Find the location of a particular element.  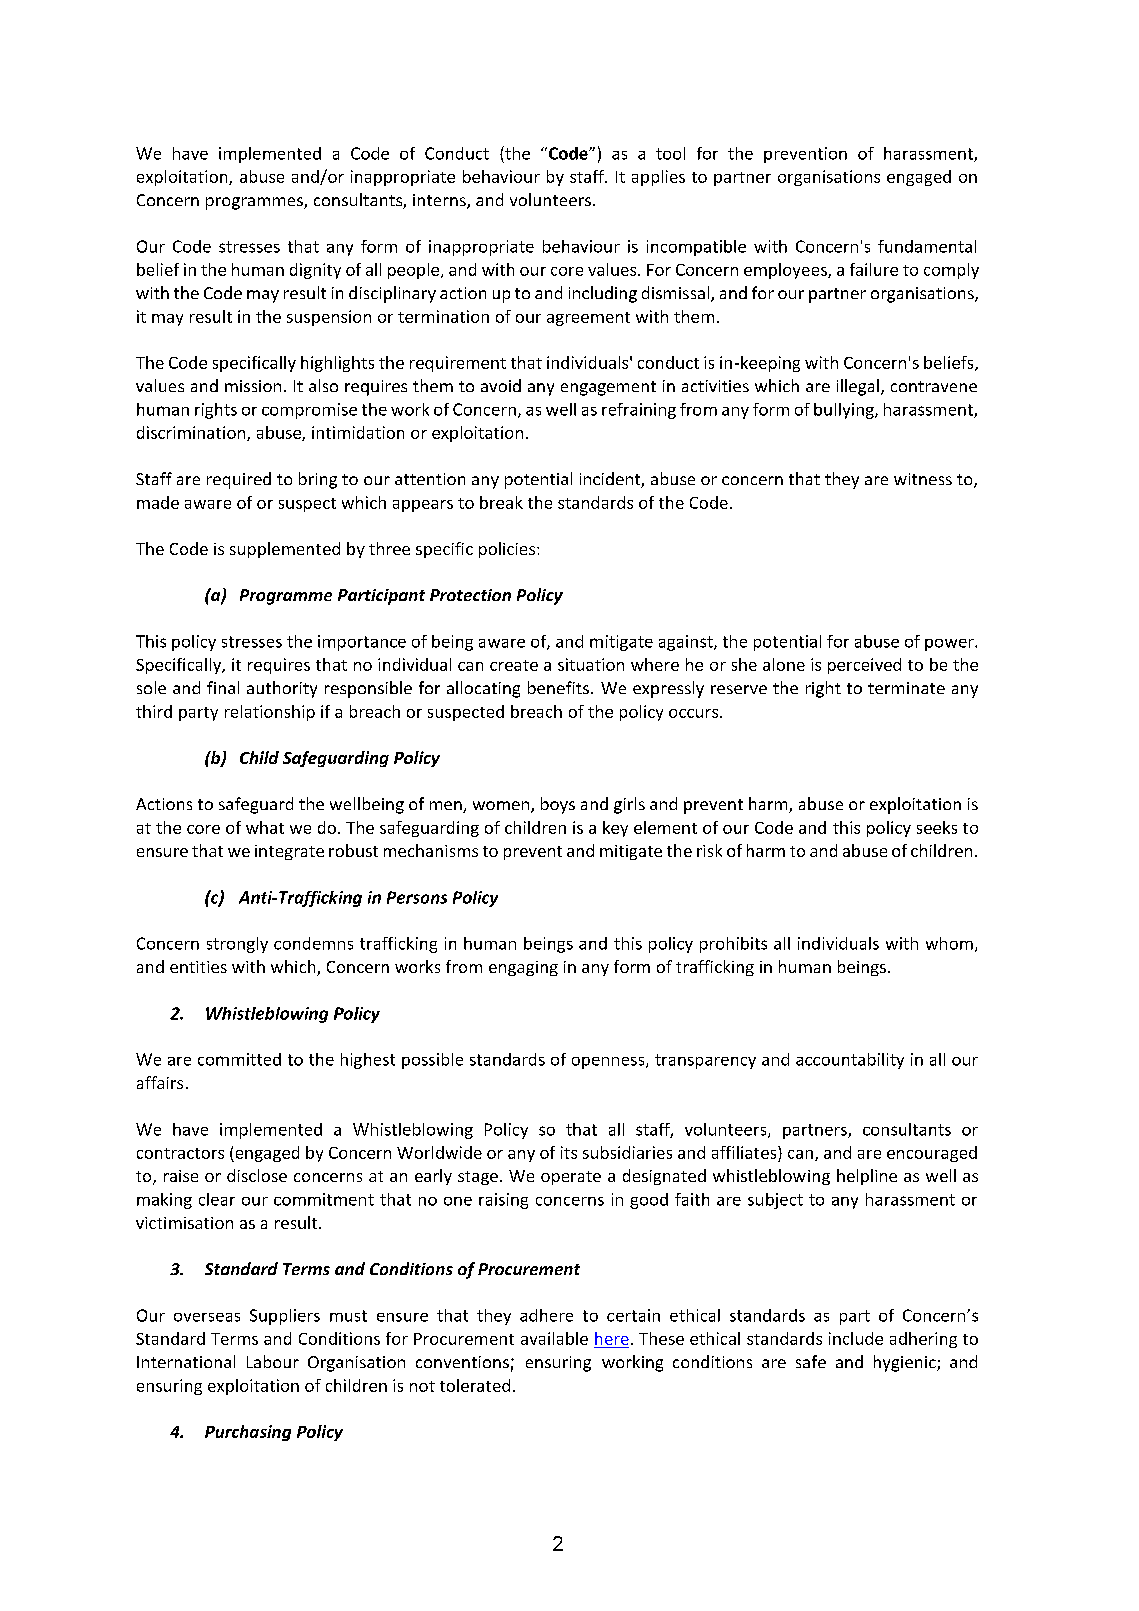

failure is located at coordinates (874, 269).
